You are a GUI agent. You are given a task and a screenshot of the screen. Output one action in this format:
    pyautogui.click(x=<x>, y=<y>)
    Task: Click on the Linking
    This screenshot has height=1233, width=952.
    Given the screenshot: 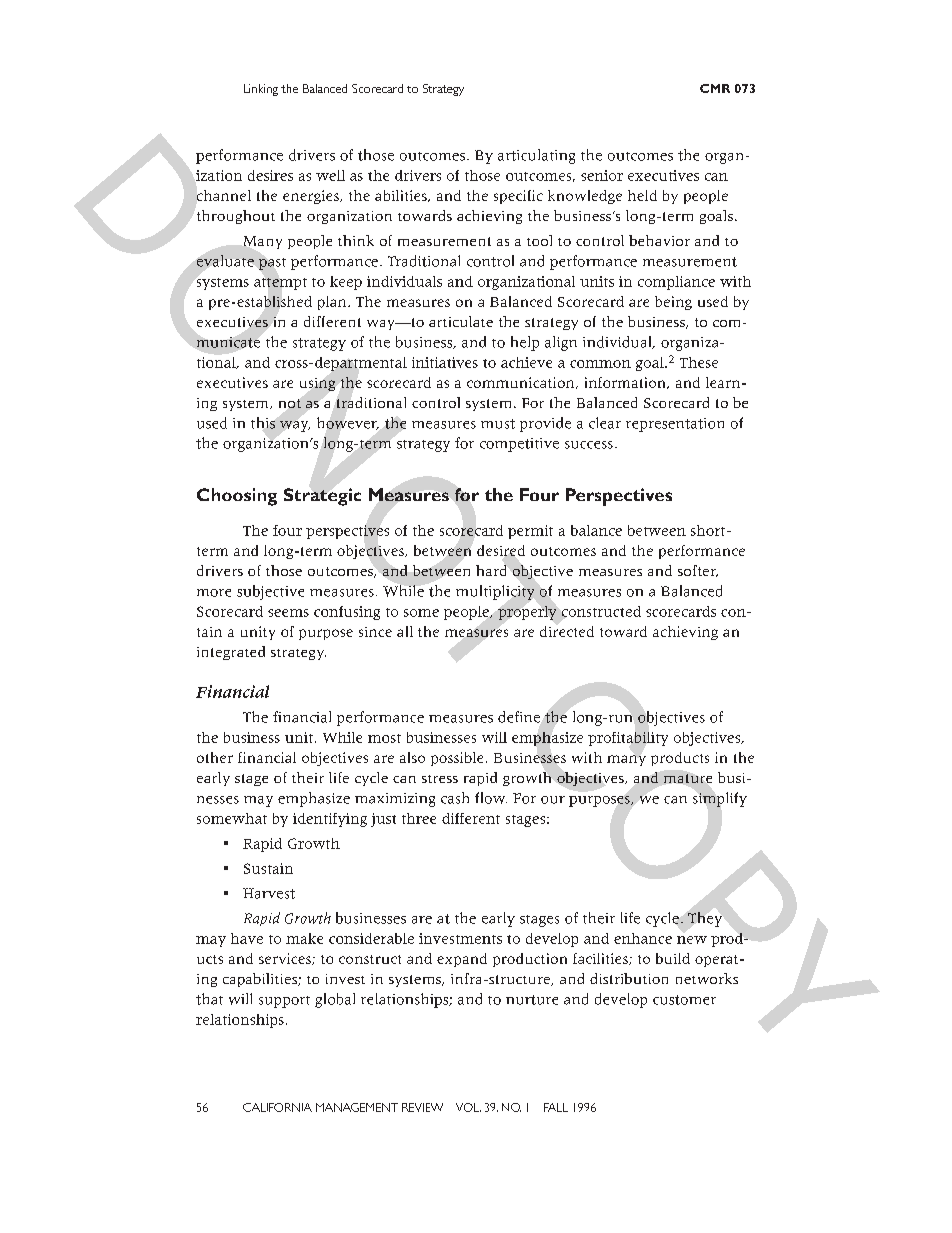 What is the action you would take?
    pyautogui.click(x=261, y=90)
